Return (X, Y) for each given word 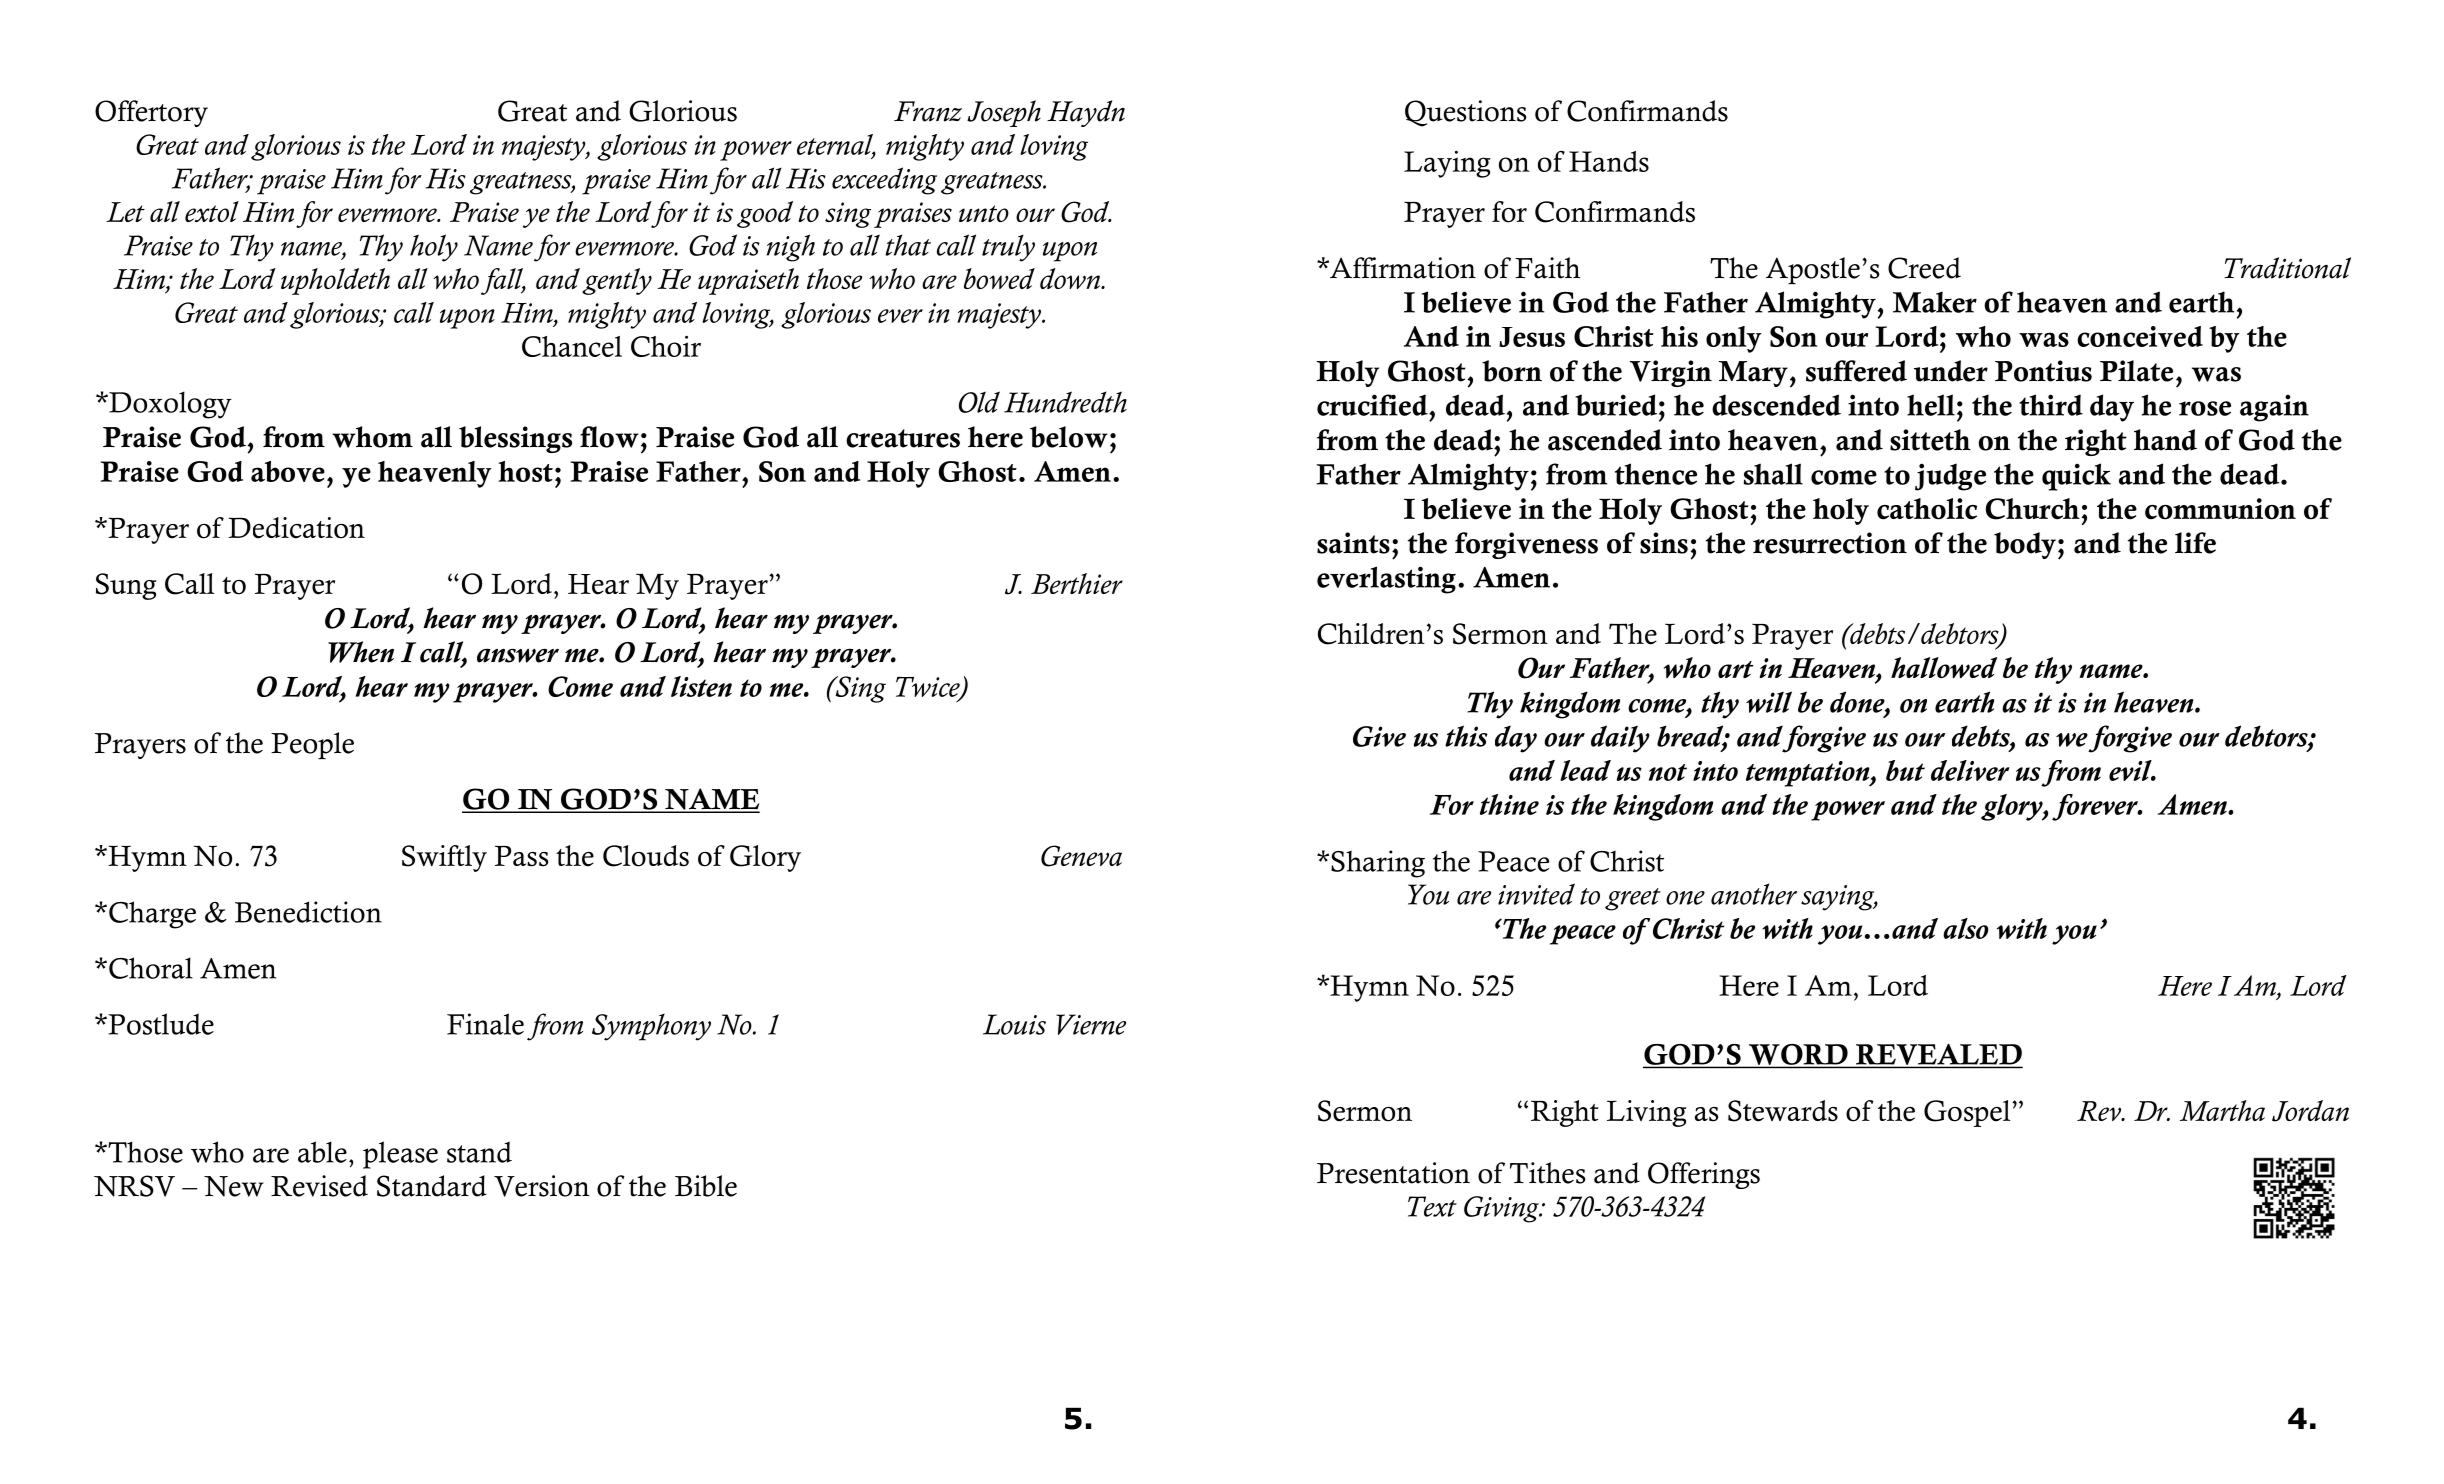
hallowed (1944, 667)
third (2051, 405)
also (1966, 928)
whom (372, 437)
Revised (319, 1186)
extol (212, 211)
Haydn (1086, 113)
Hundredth (1065, 402)
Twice (929, 688)
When (361, 652)
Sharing (1378, 864)
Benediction (308, 912)
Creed (1924, 268)
